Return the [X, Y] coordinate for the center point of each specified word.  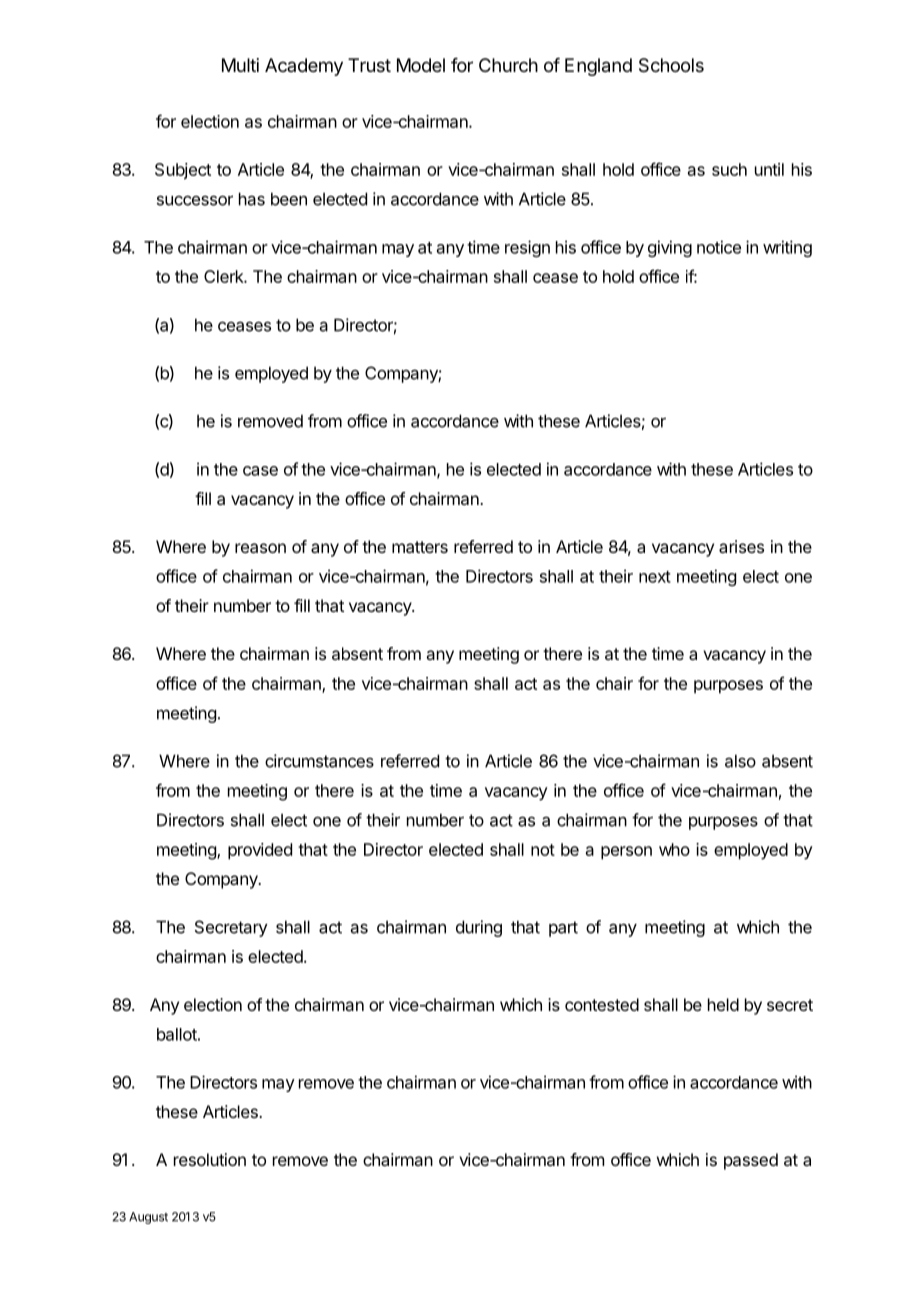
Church [508, 65]
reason [260, 548]
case [260, 471]
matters [420, 547]
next [655, 577]
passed [751, 1161]
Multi [240, 65]
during [479, 928]
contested [602, 1004]
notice [719, 247]
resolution [210, 1159]
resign [527, 248]
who [674, 849]
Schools [671, 65]
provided [260, 851]
